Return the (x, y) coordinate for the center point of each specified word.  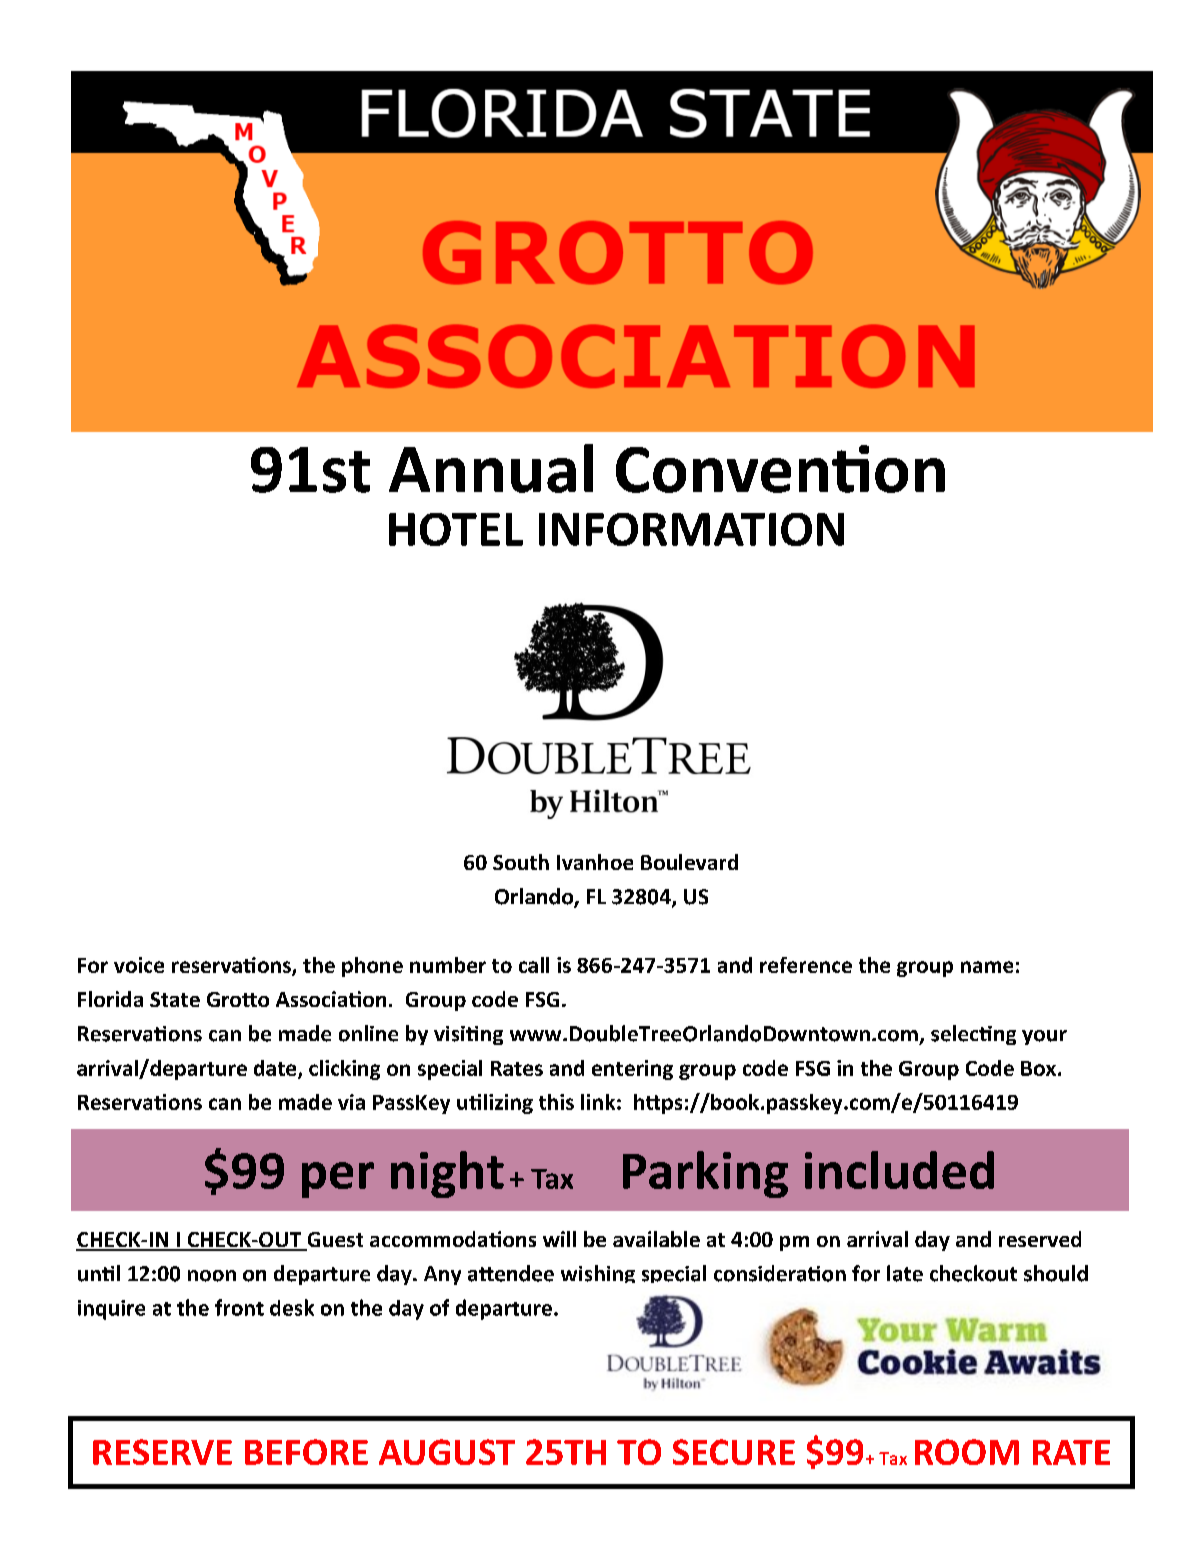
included (899, 1170)
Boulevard (689, 862)
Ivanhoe (595, 862)
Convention (780, 469)
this (556, 1102)
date (276, 1069)
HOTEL (456, 529)
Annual (491, 468)
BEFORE (306, 1452)
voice (139, 965)
